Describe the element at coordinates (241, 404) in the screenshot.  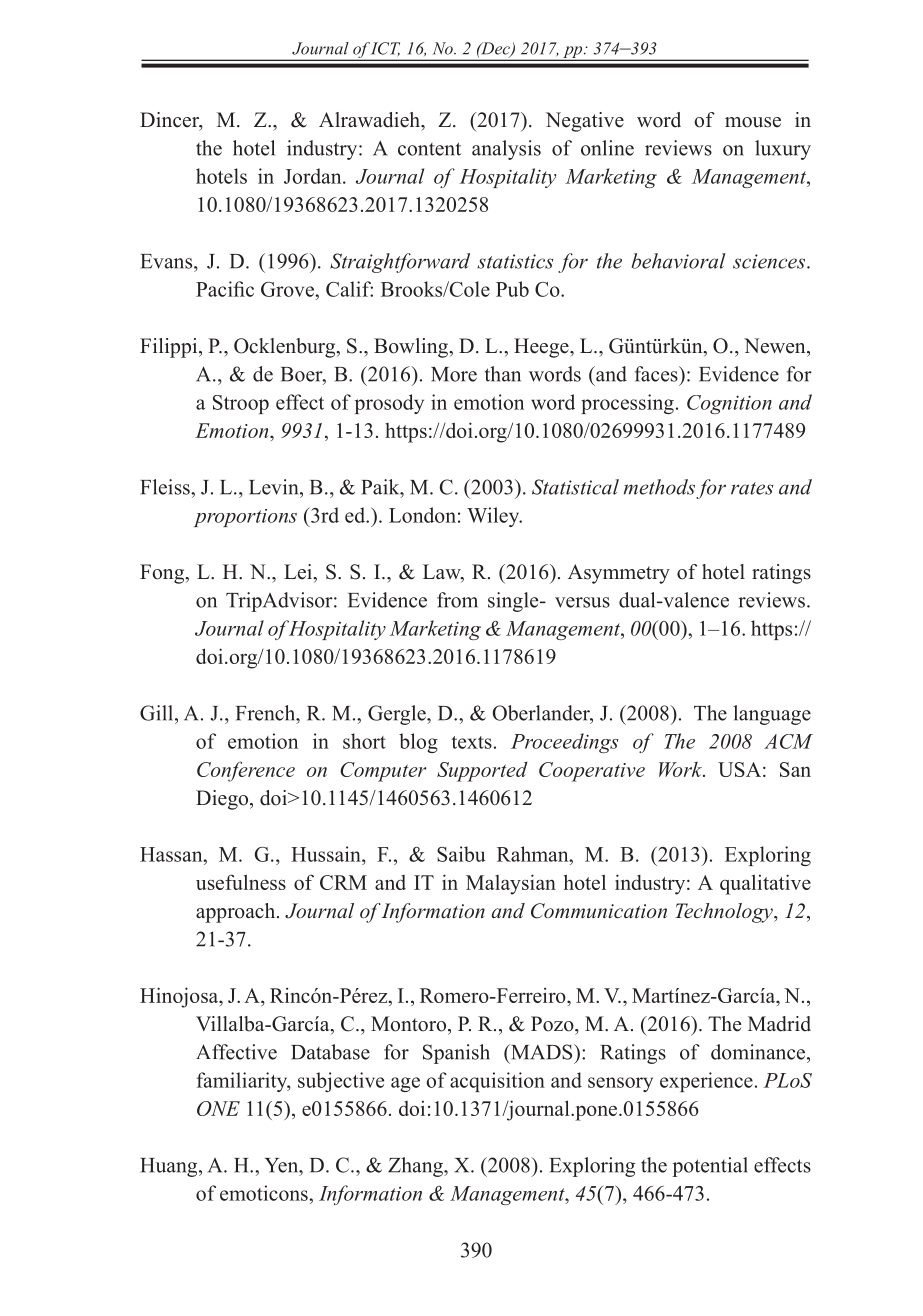
I see `Stroop` at that location.
